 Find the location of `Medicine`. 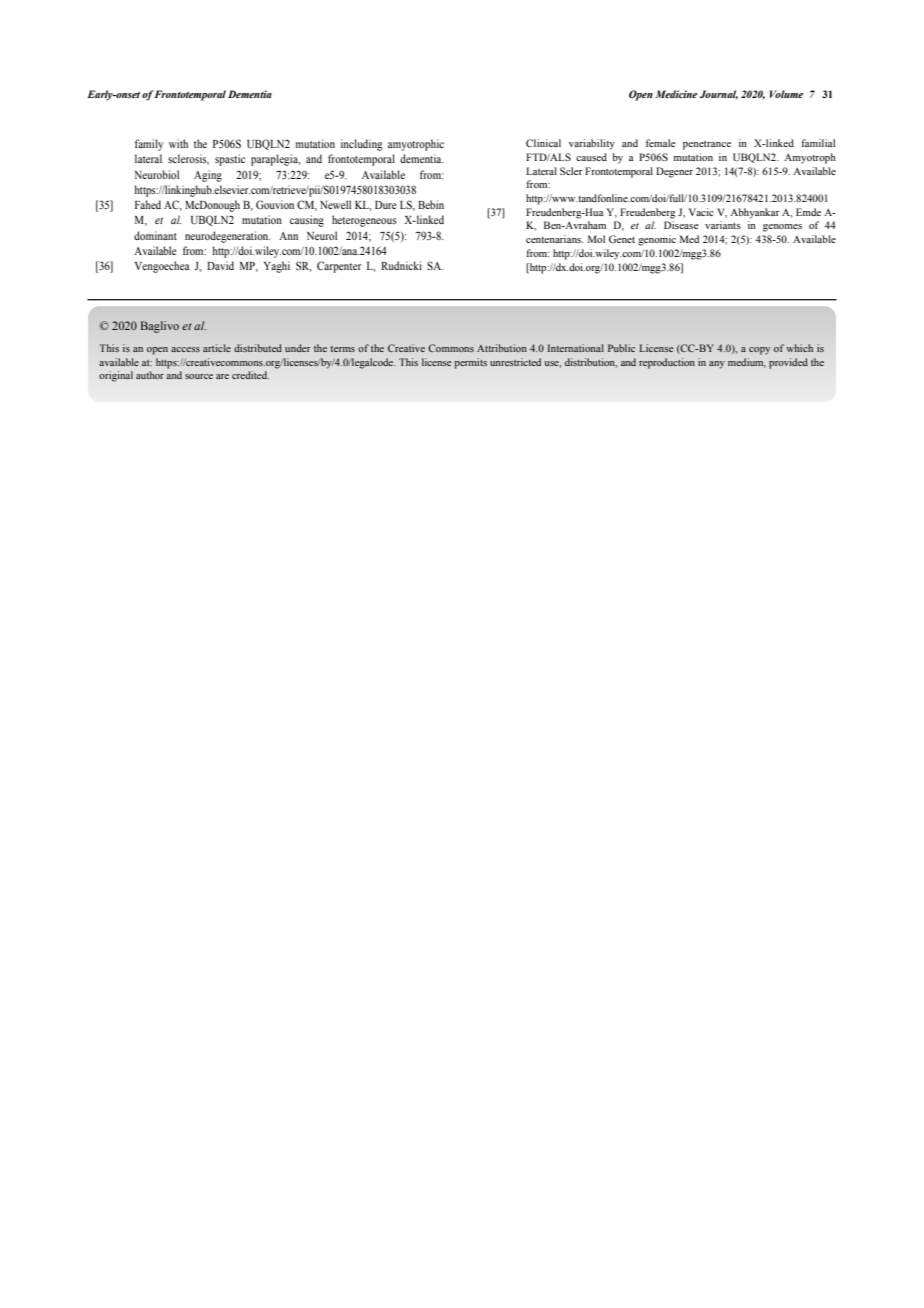

Medicine is located at coordinates (676, 94).
